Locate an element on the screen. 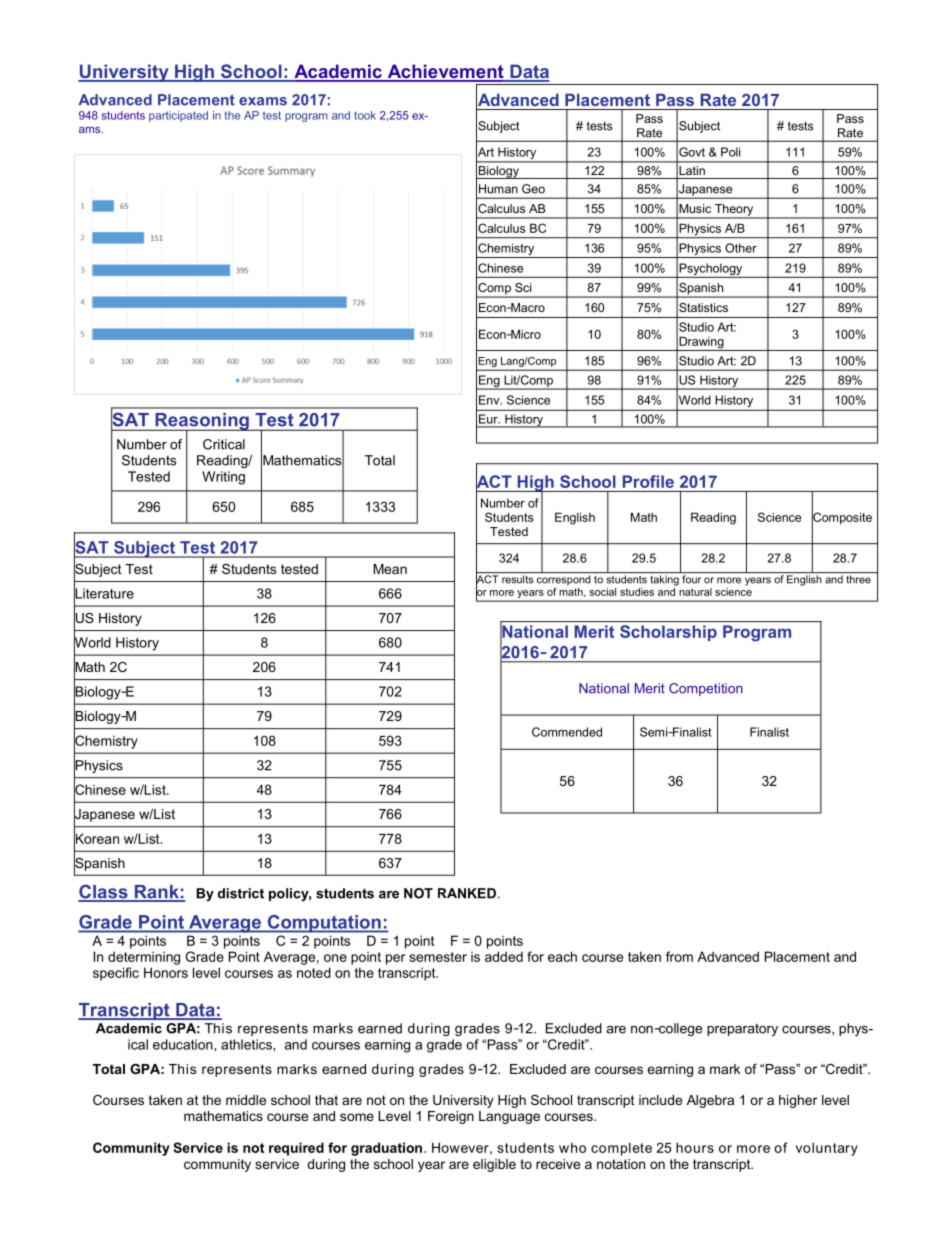 The width and height of the screenshot is (952, 1233). results is located at coordinates (517, 579).
